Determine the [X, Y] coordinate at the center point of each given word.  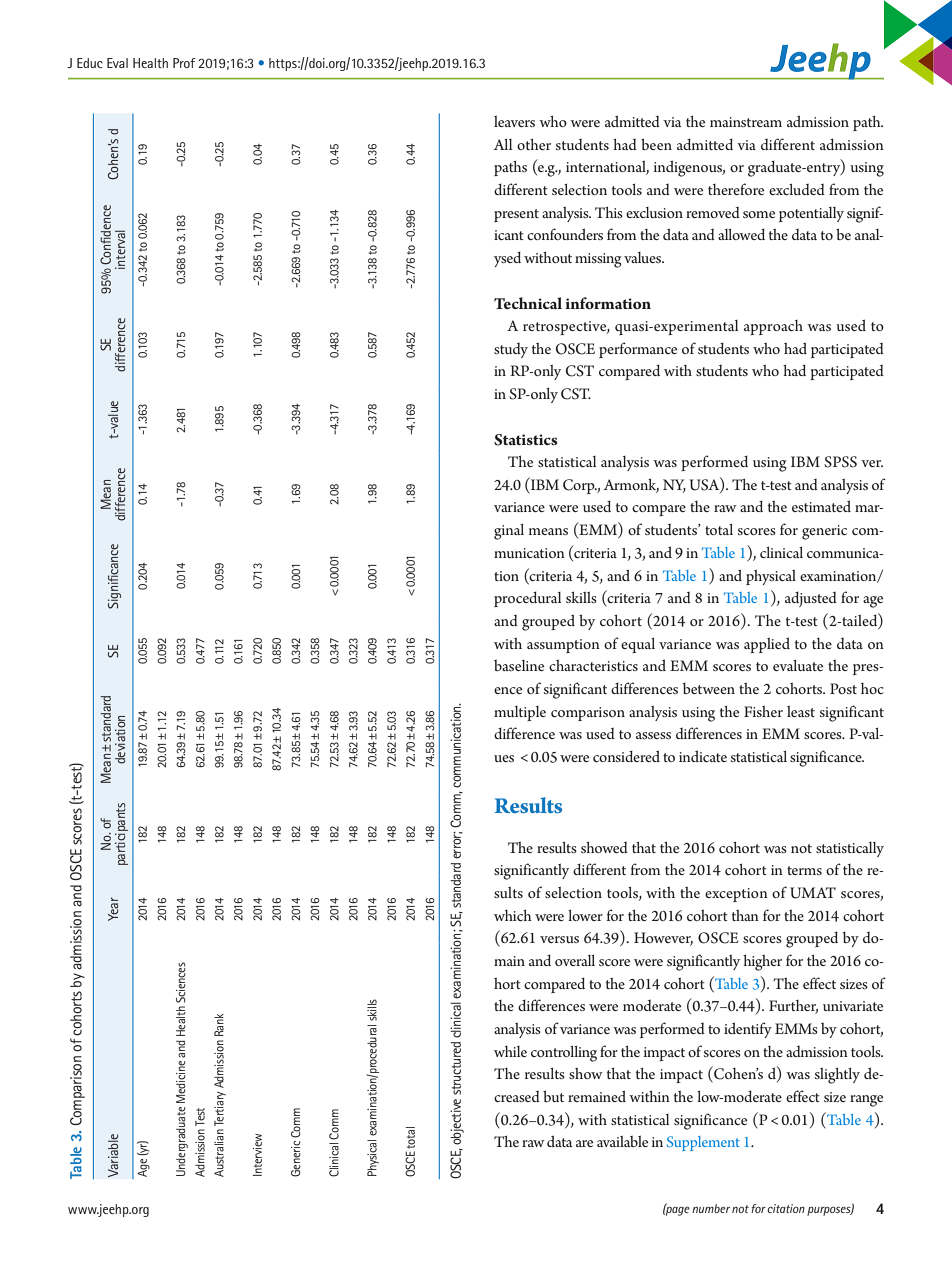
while [510, 1051]
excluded [797, 189]
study [511, 350]
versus [559, 939]
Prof [184, 63]
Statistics [526, 440]
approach [773, 327]
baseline [519, 665]
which [513, 915]
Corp [580, 486]
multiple [520, 713]
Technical [528, 303]
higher [762, 963]
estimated [821, 506]
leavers [514, 121]
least [801, 711]
